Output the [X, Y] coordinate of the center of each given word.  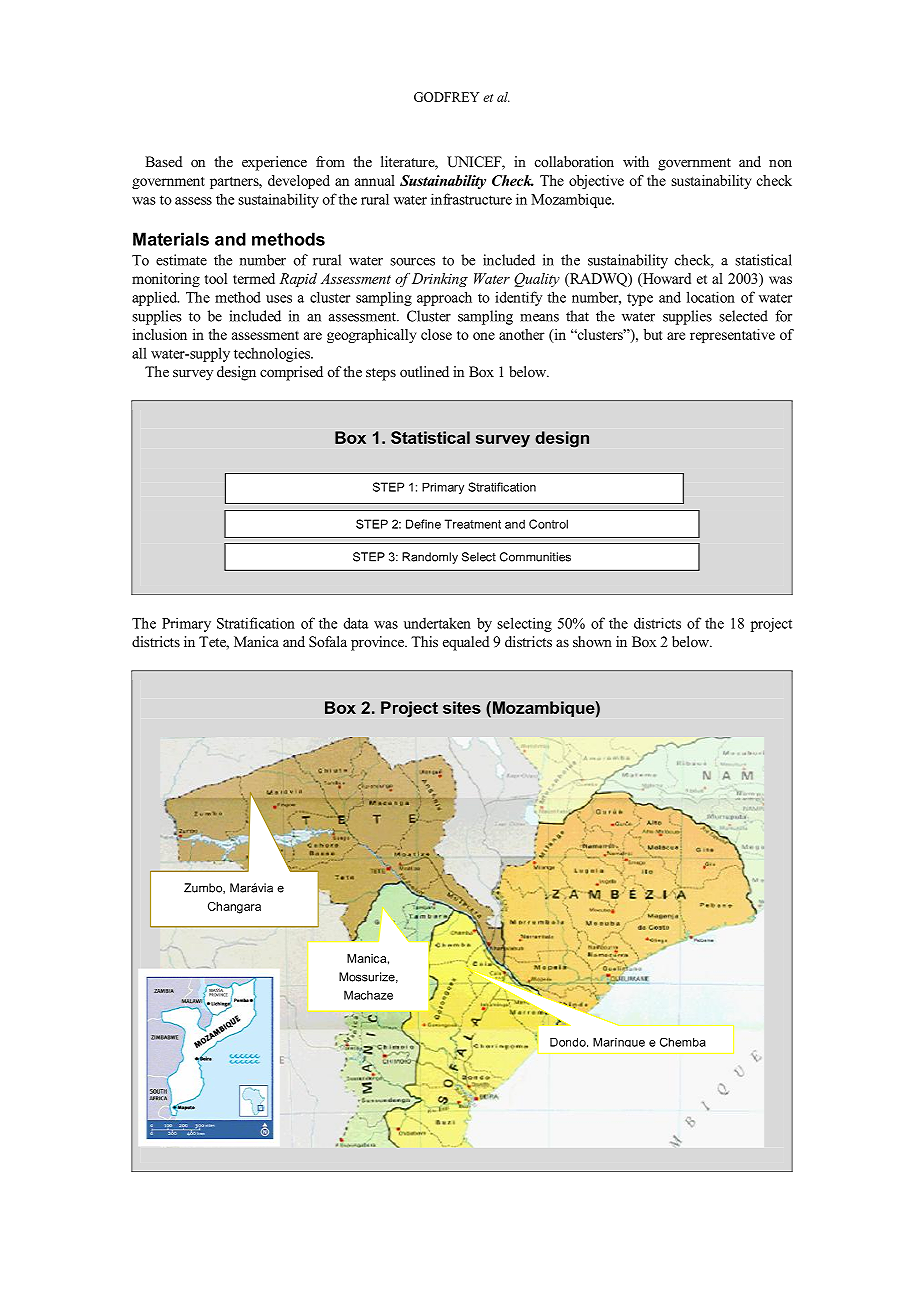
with [636, 161]
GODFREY [446, 97]
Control [548, 524]
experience [274, 163]
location [711, 297]
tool [216, 278]
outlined [424, 371]
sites [462, 707]
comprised [291, 373]
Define [423, 524]
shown [592, 641]
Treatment [473, 524]
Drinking [440, 280]
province [379, 643]
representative [732, 336]
